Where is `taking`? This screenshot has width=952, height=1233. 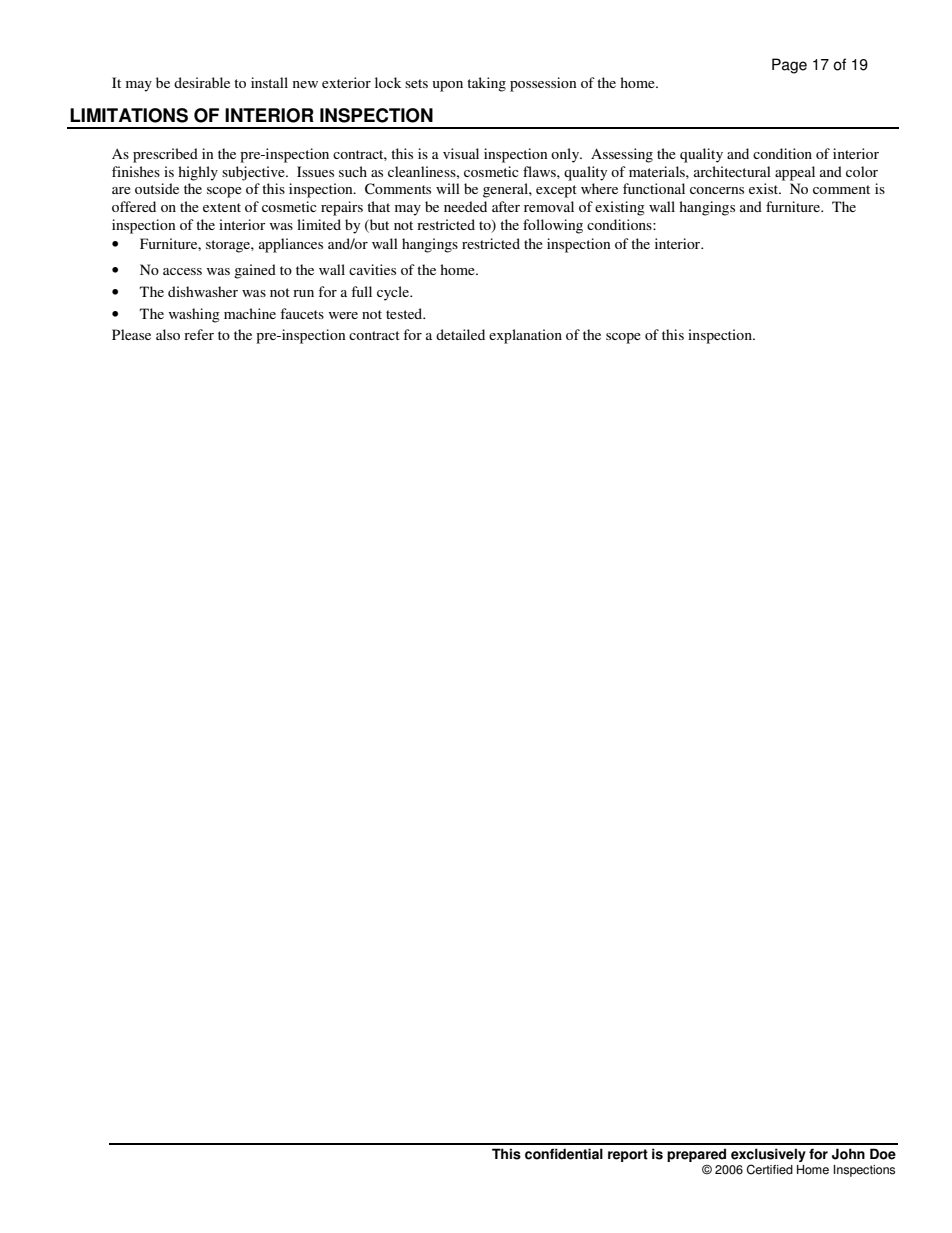
taking is located at coordinates (486, 84).
